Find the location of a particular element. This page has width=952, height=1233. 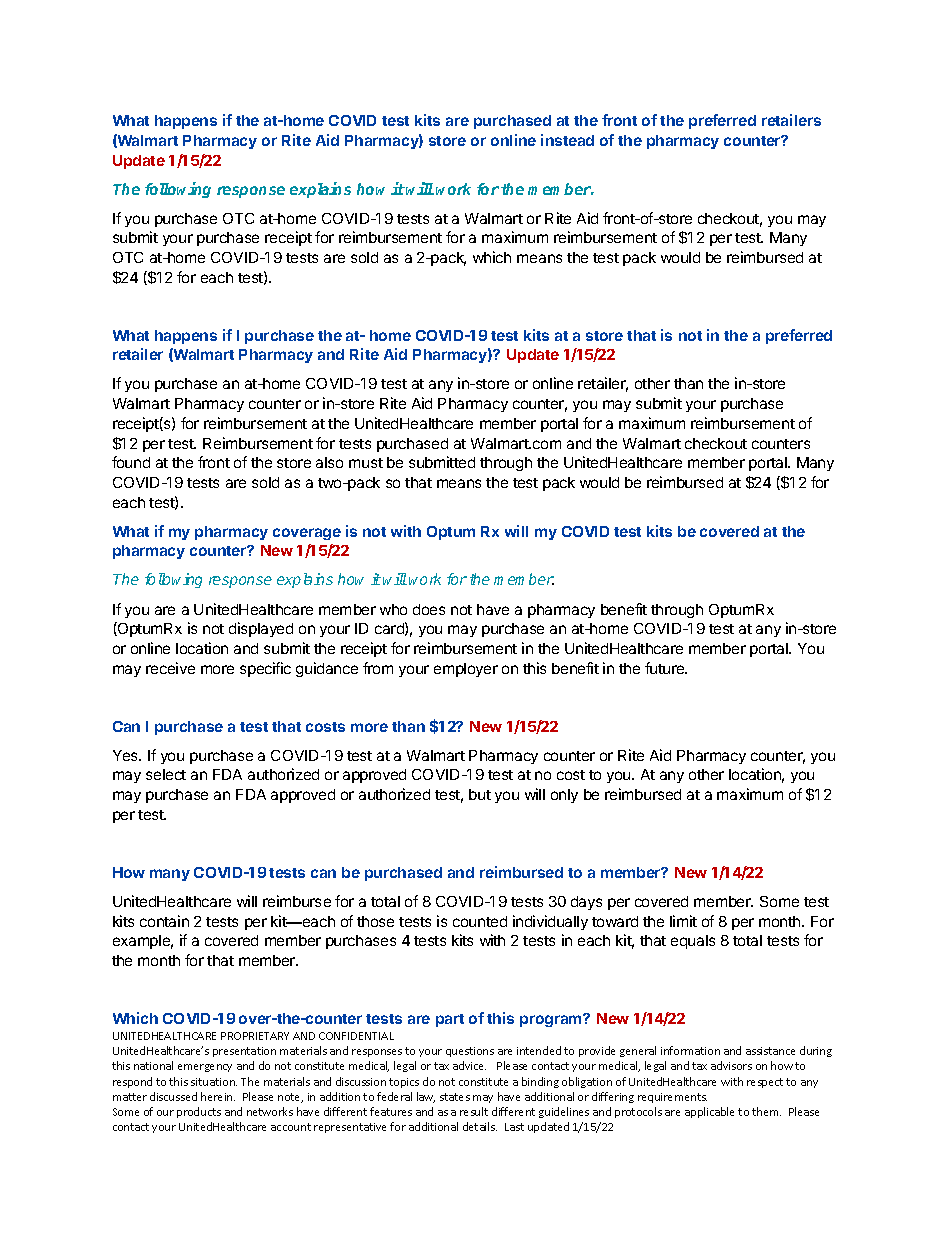

instead is located at coordinates (567, 140).
